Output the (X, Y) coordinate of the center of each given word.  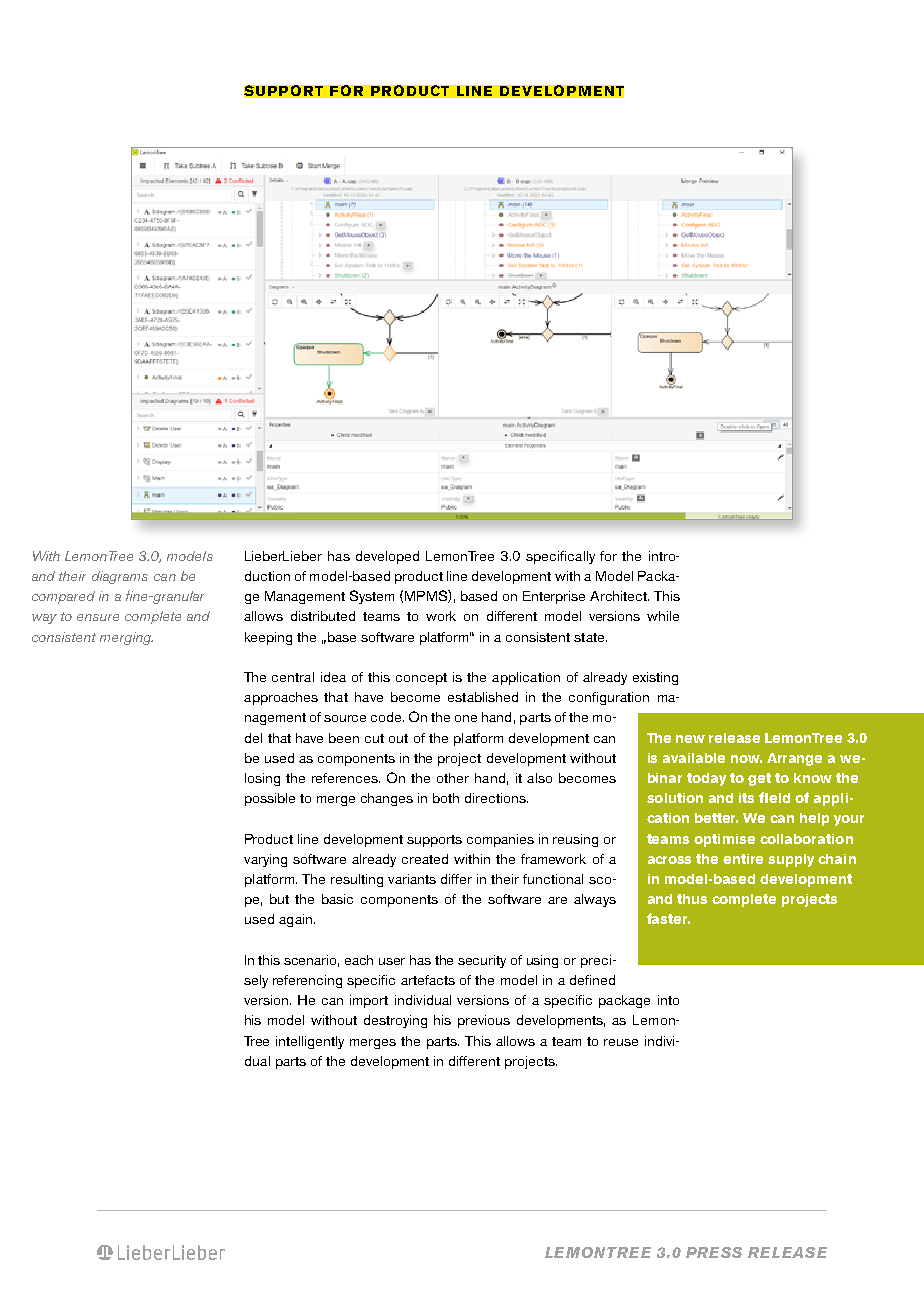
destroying (395, 1021)
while (663, 616)
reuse (621, 1042)
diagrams (120, 577)
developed (387, 557)
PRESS (714, 1252)
